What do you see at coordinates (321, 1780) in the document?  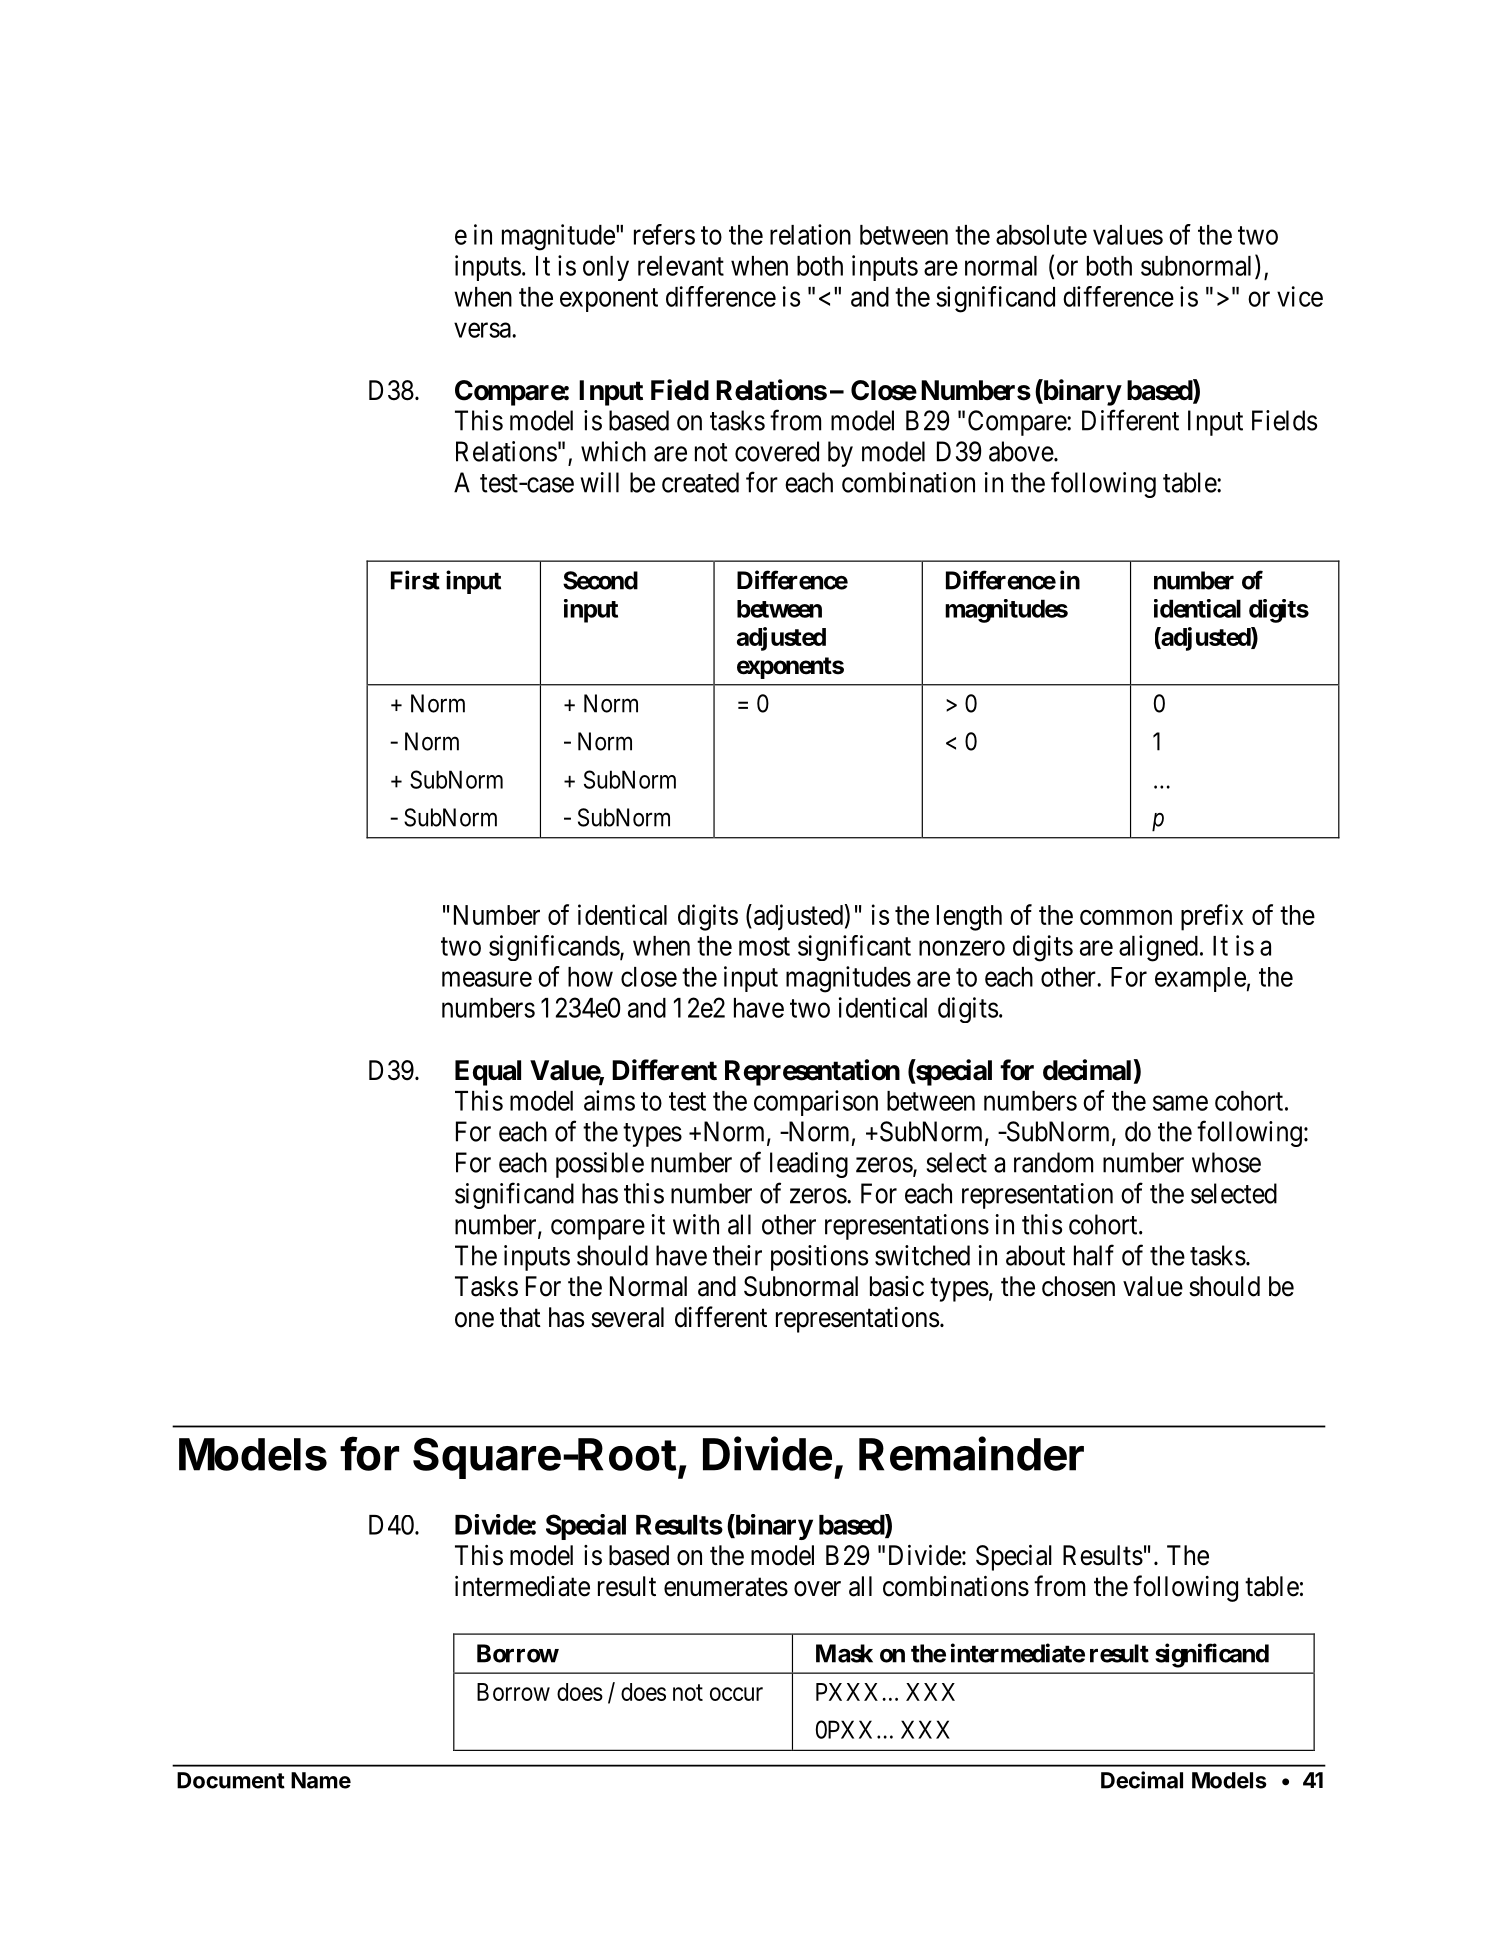 I see `Name` at bounding box center [321, 1780].
